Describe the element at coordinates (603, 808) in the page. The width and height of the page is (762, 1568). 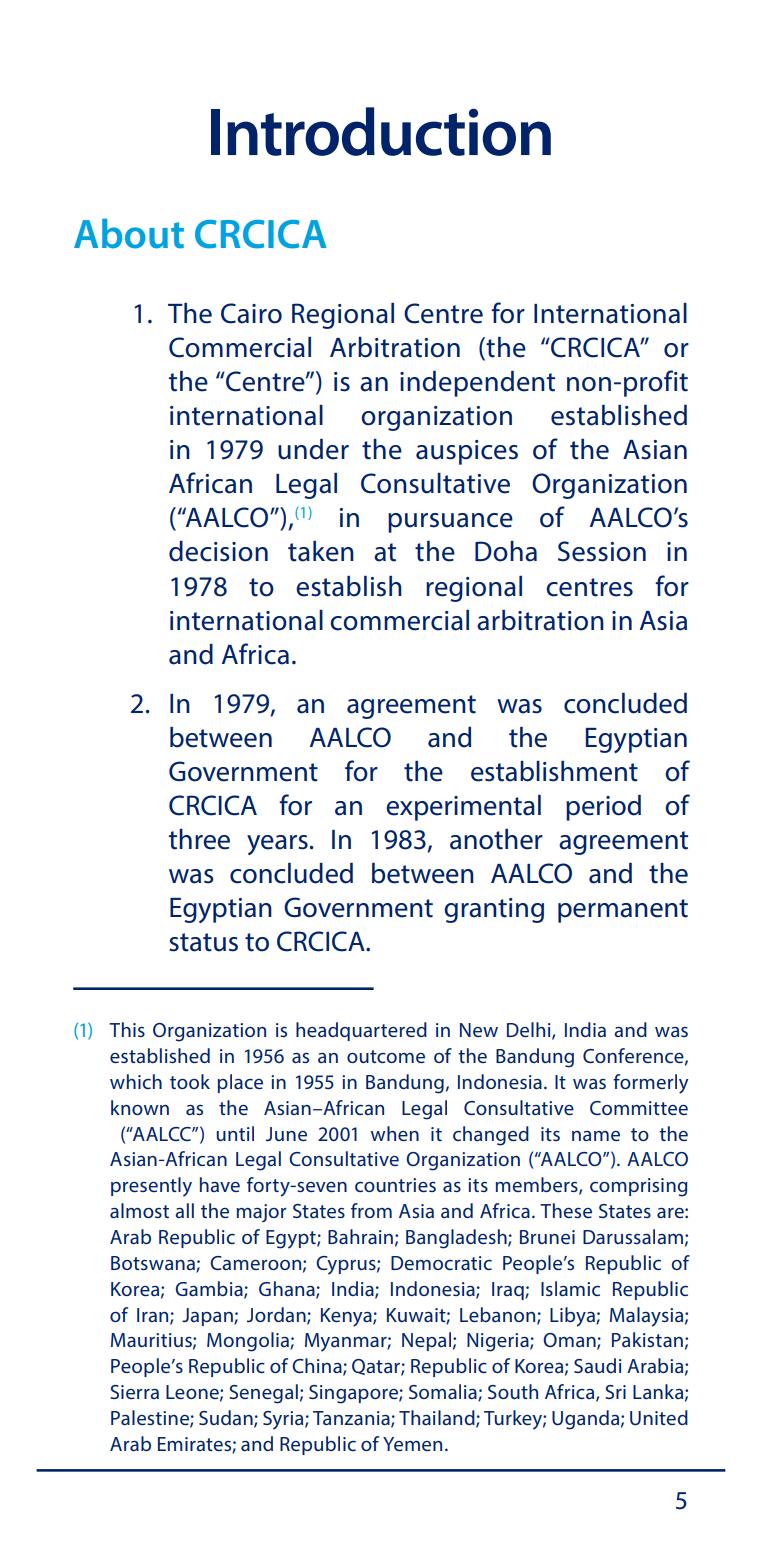
I see `period` at that location.
